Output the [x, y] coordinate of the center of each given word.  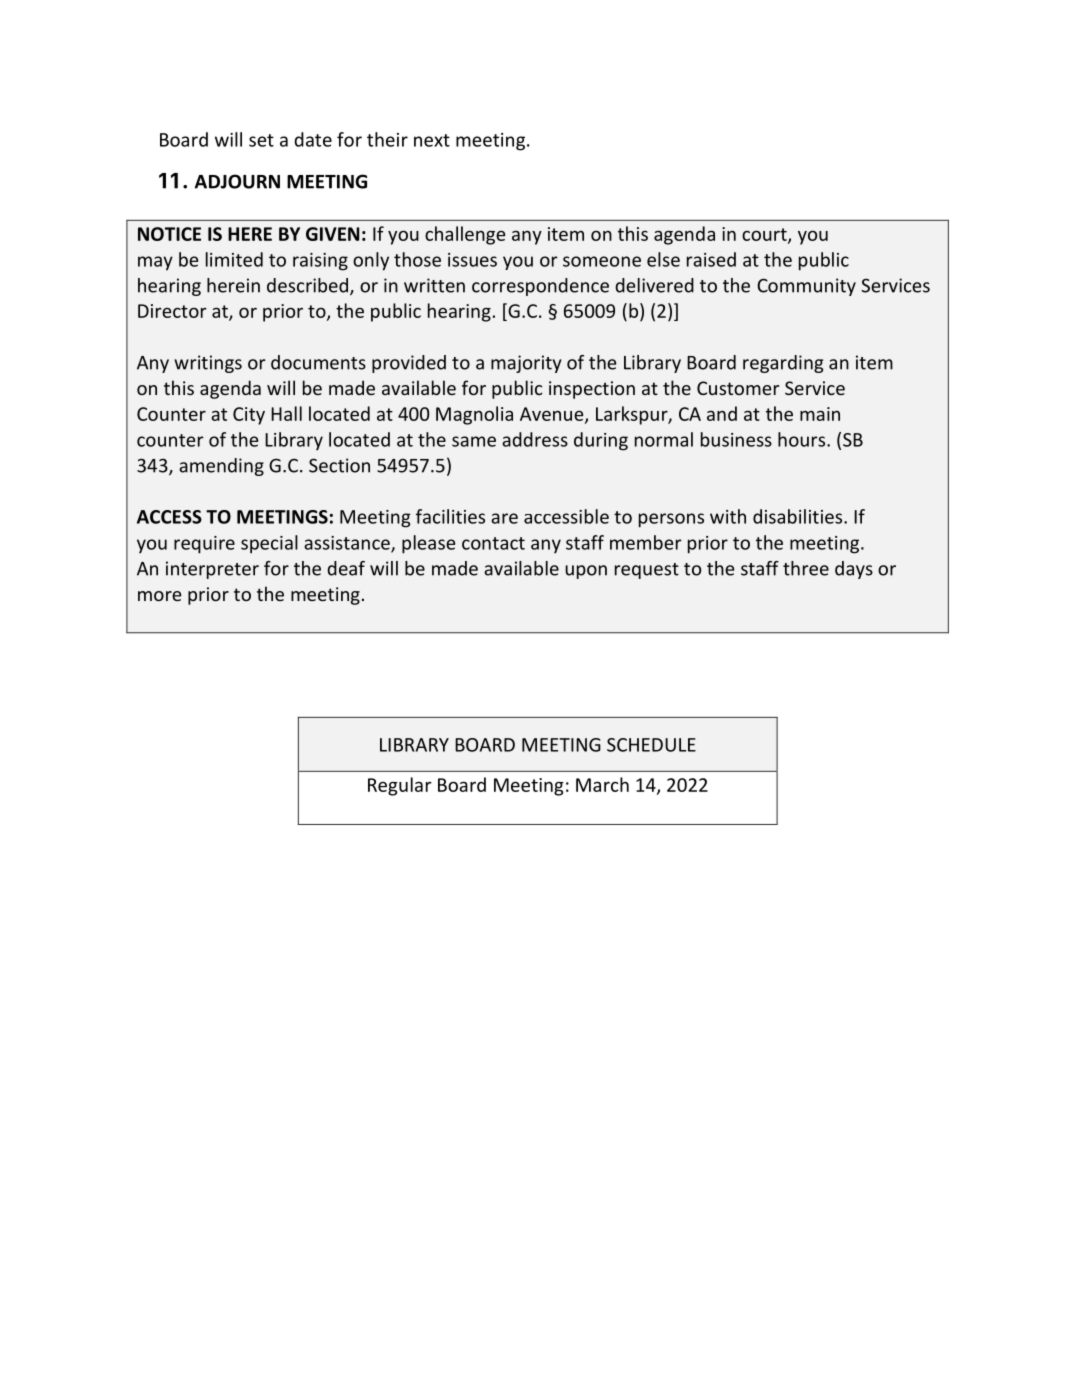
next [432, 140]
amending [221, 467]
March [602, 784]
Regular [400, 786]
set [261, 140]
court [765, 235]
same [474, 441]
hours [803, 439]
